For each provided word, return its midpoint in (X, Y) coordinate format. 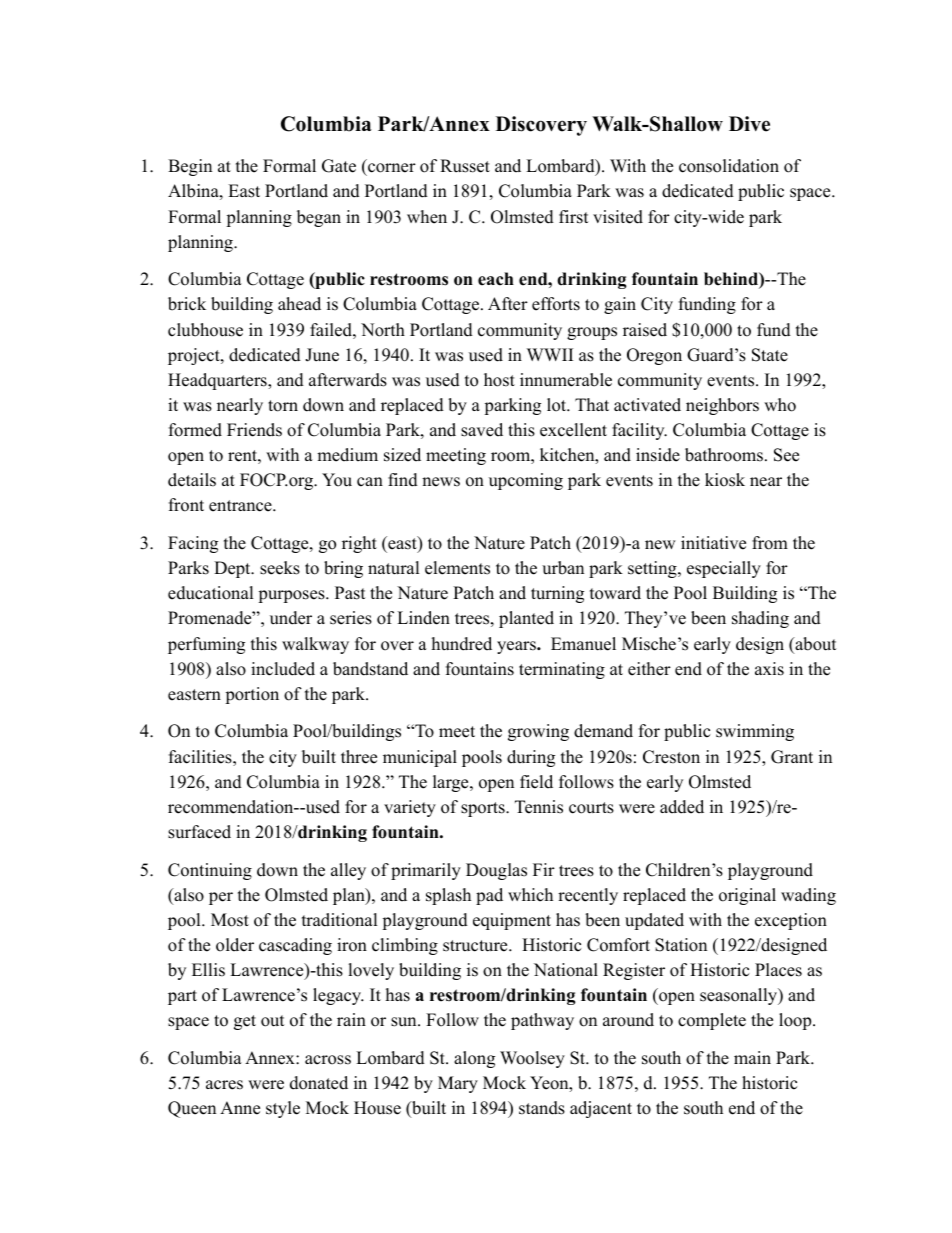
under (291, 618)
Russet (465, 166)
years (517, 647)
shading (760, 619)
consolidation (729, 166)
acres (224, 1085)
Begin (190, 167)
